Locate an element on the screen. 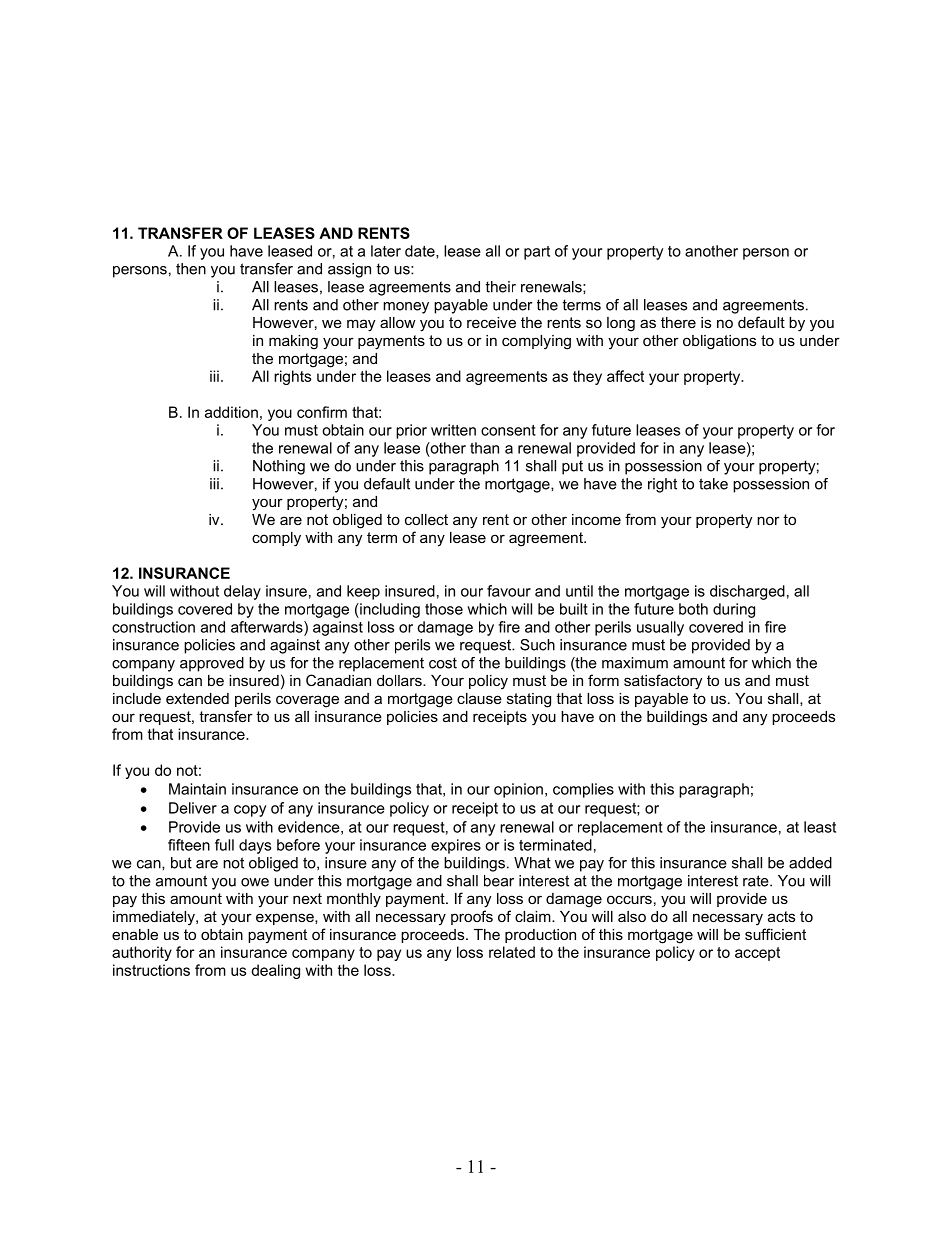 The width and height of the screenshot is (952, 1233). delay is located at coordinates (242, 592).
